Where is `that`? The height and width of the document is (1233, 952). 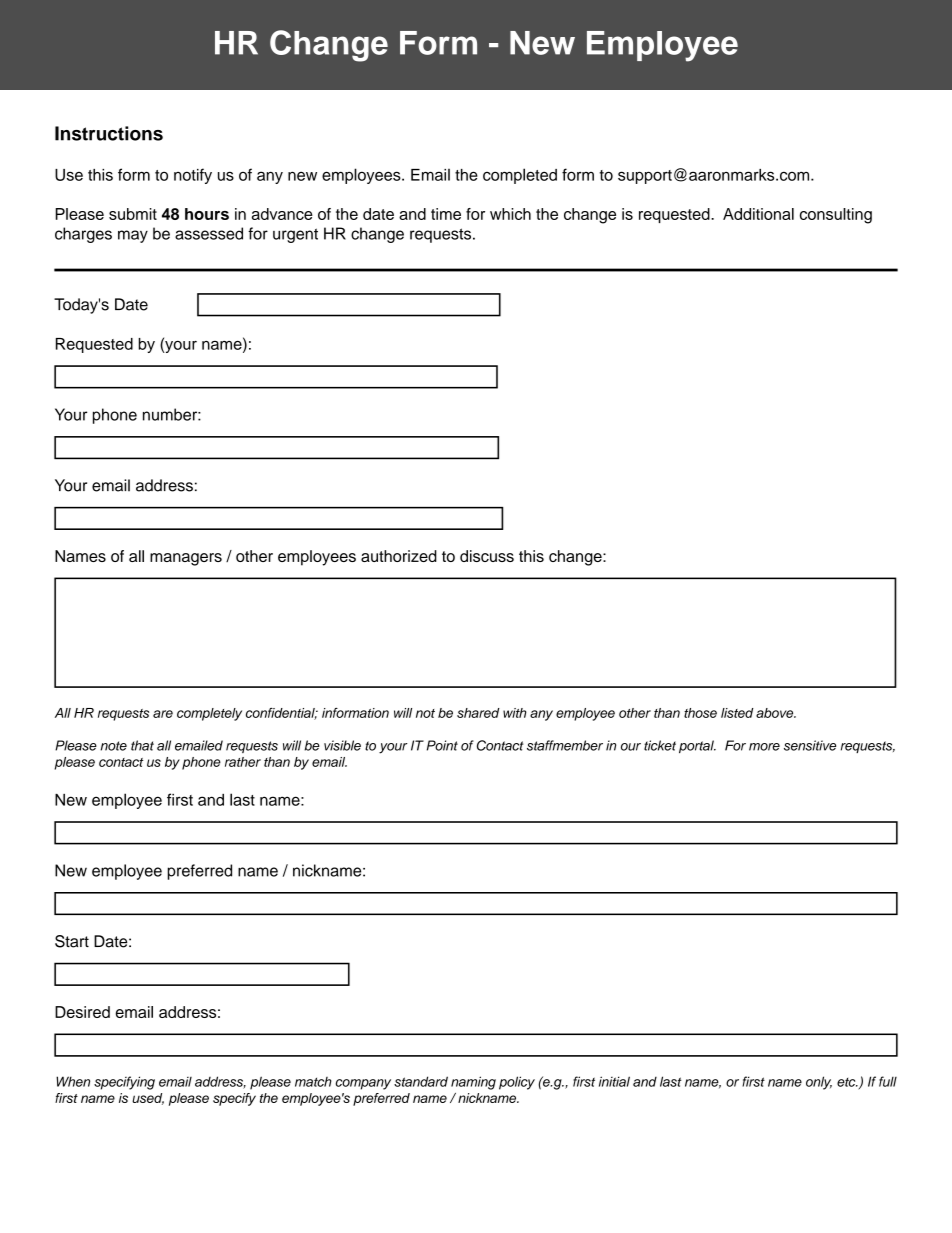
that is located at coordinates (142, 745).
